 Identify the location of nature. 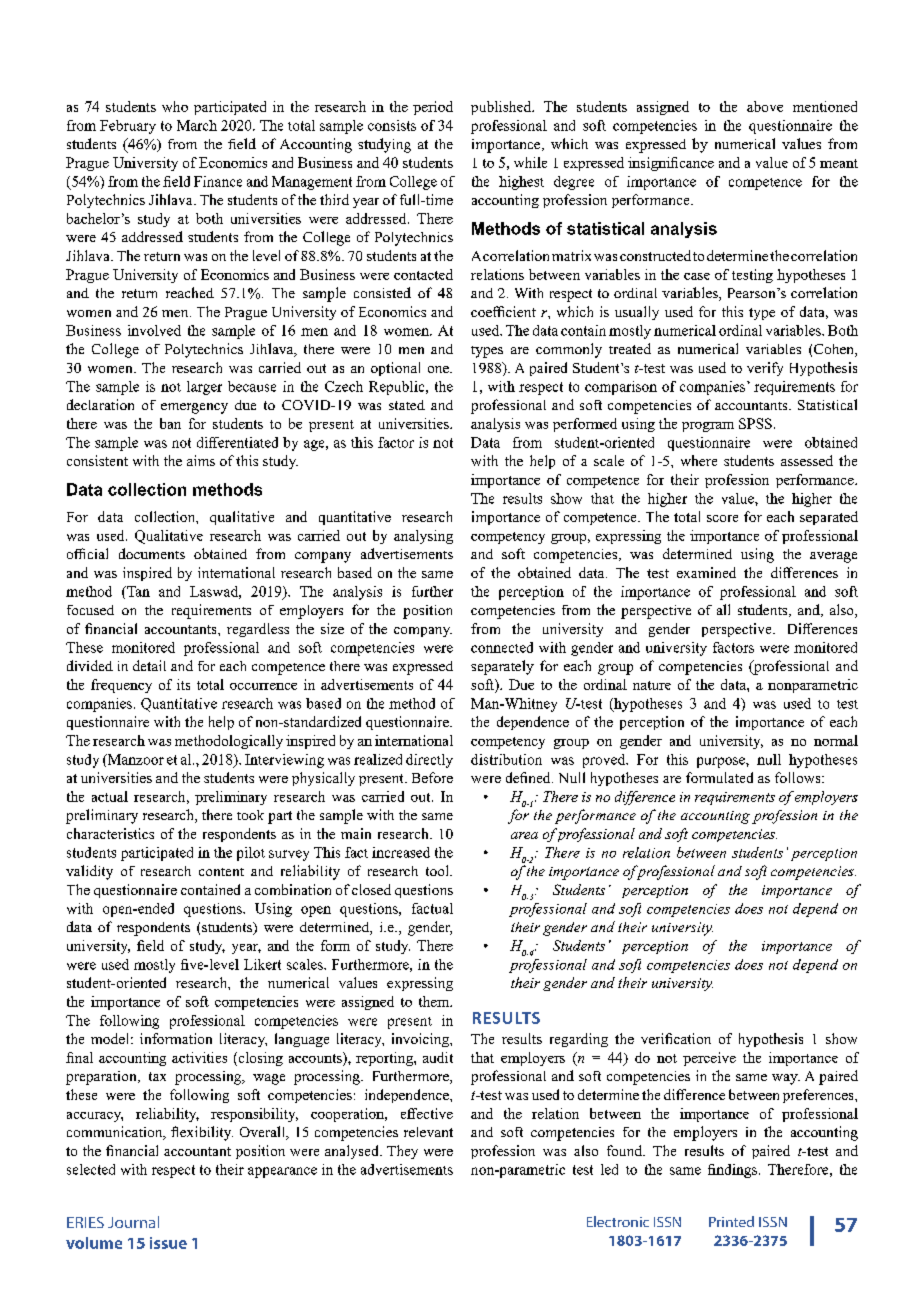
(652, 685).
